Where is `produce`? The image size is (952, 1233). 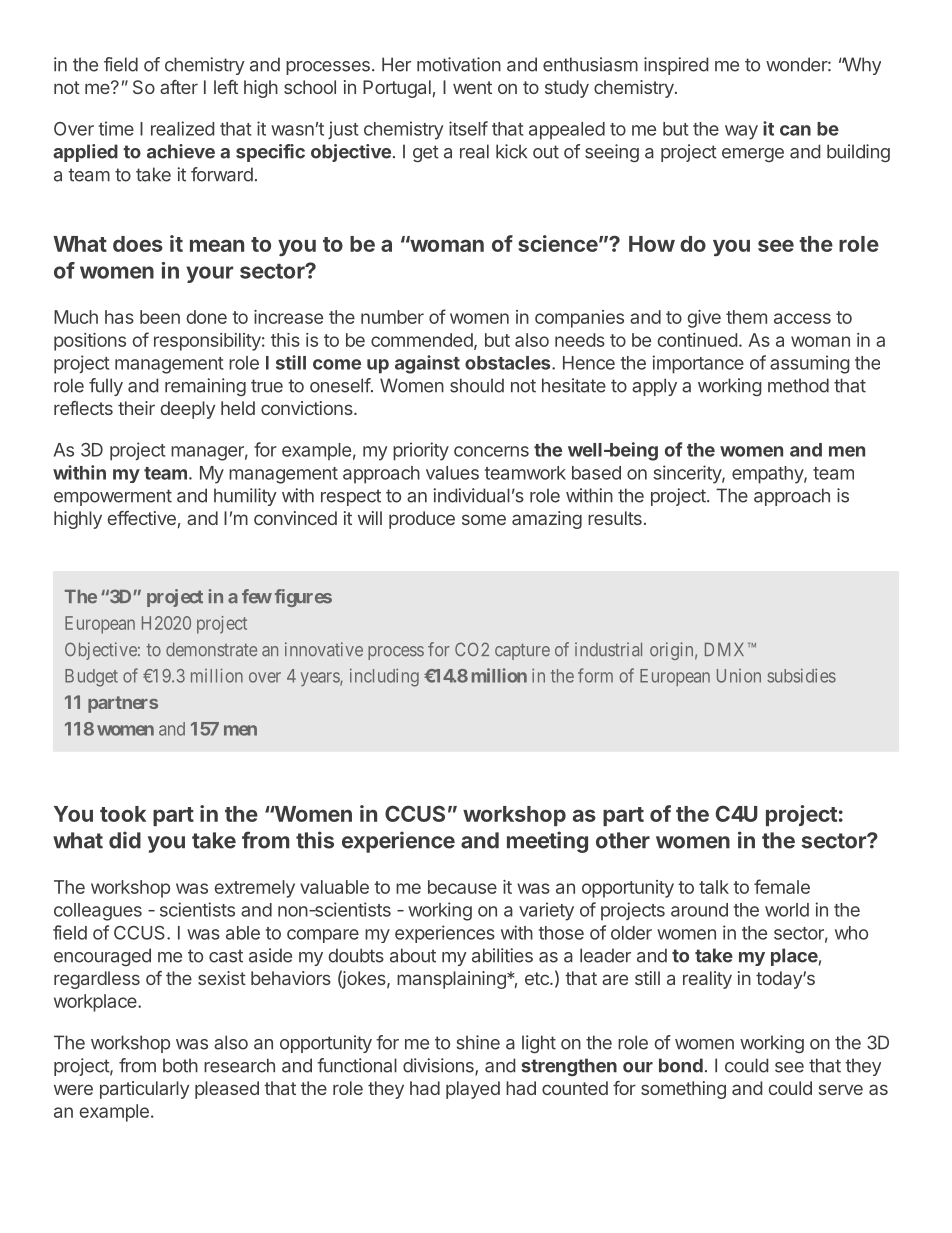
produce is located at coordinates (422, 520).
